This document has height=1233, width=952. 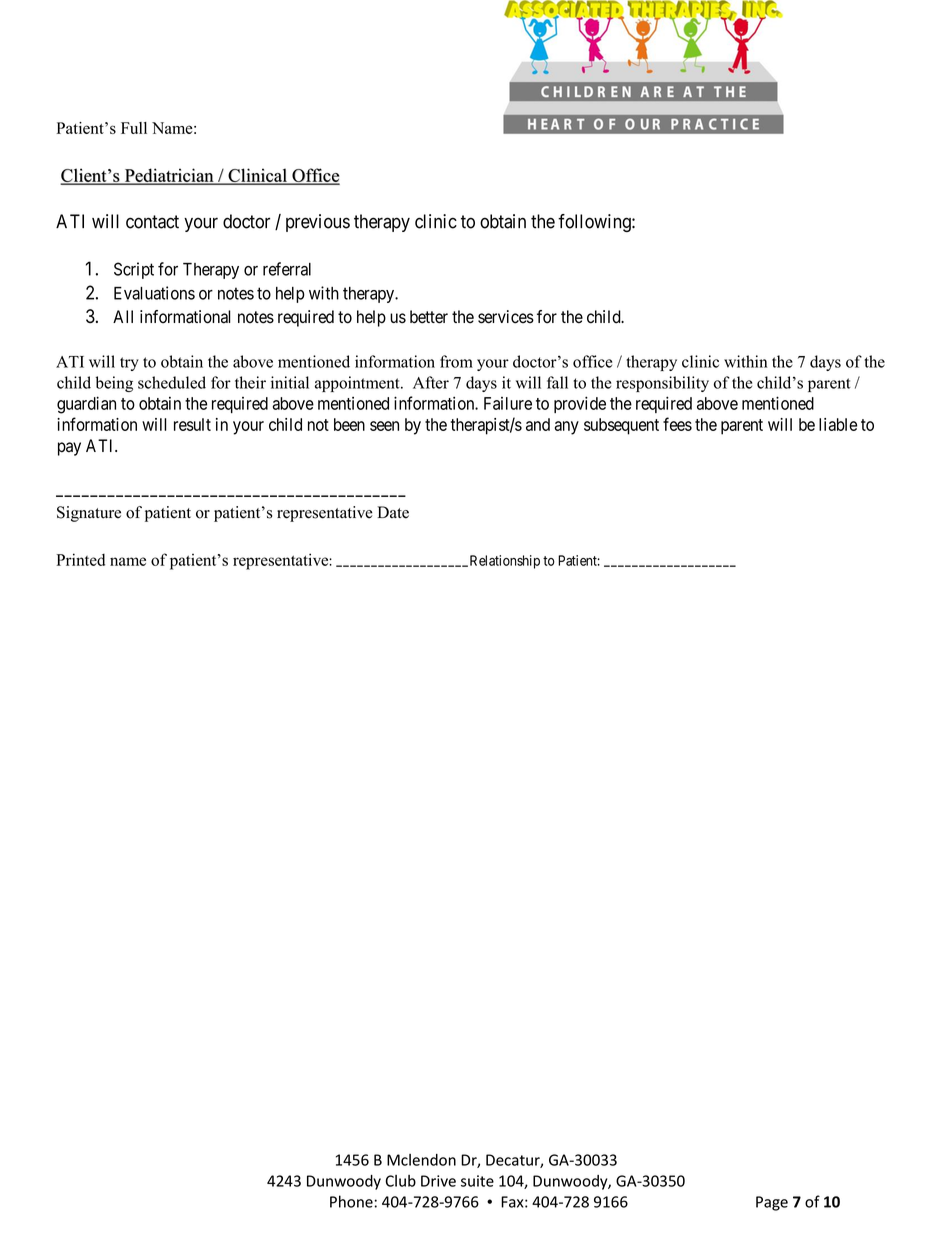 What do you see at coordinates (506, 317) in the document?
I see `services` at bounding box center [506, 317].
